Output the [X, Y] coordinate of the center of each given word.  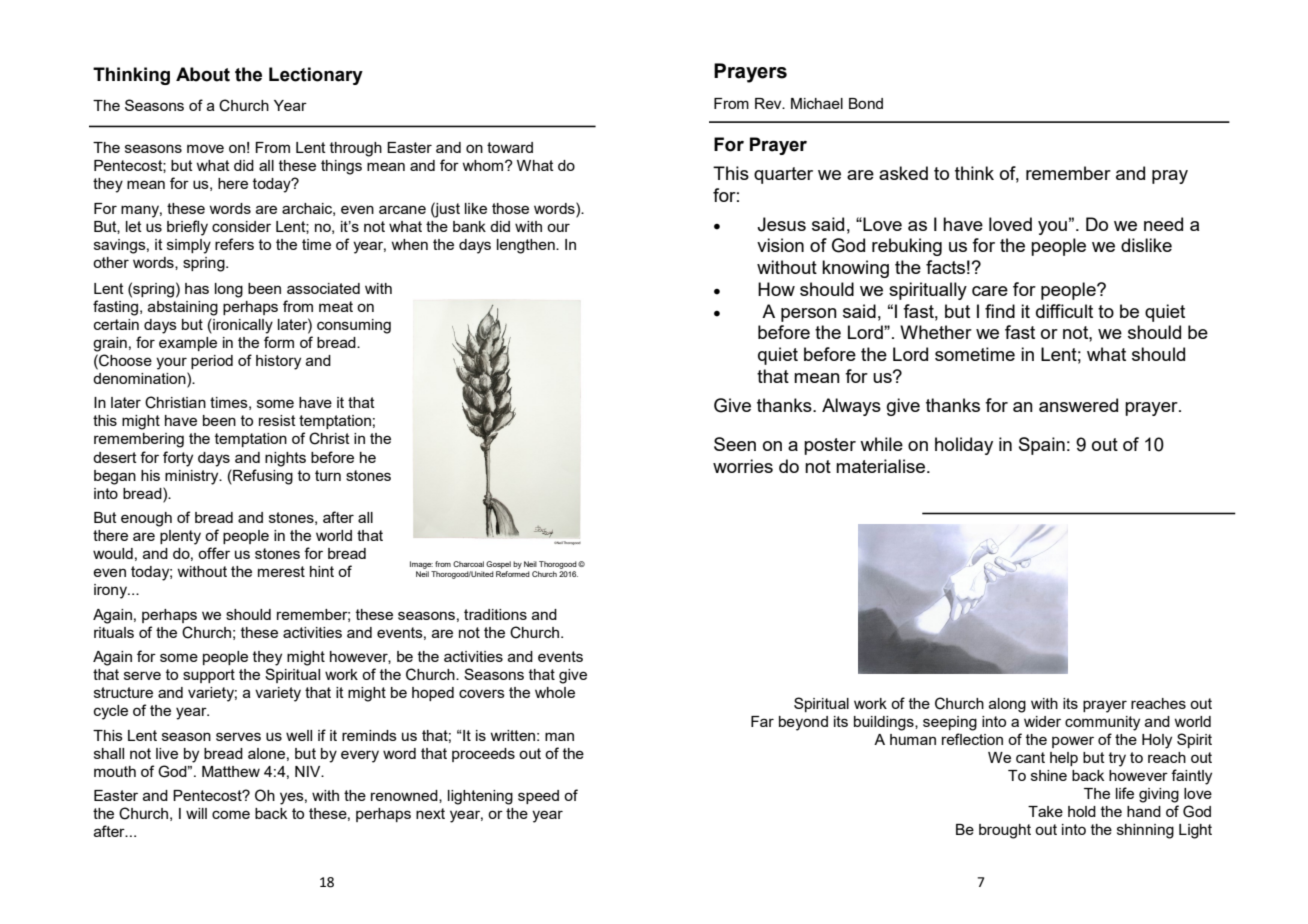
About [203, 74]
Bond [866, 103]
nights [285, 459]
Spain [1042, 446]
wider [1042, 721]
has [197, 288]
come [231, 814]
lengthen [527, 246]
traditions [495, 614]
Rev [769, 103]
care [990, 291]
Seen [735, 444]
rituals [114, 632]
